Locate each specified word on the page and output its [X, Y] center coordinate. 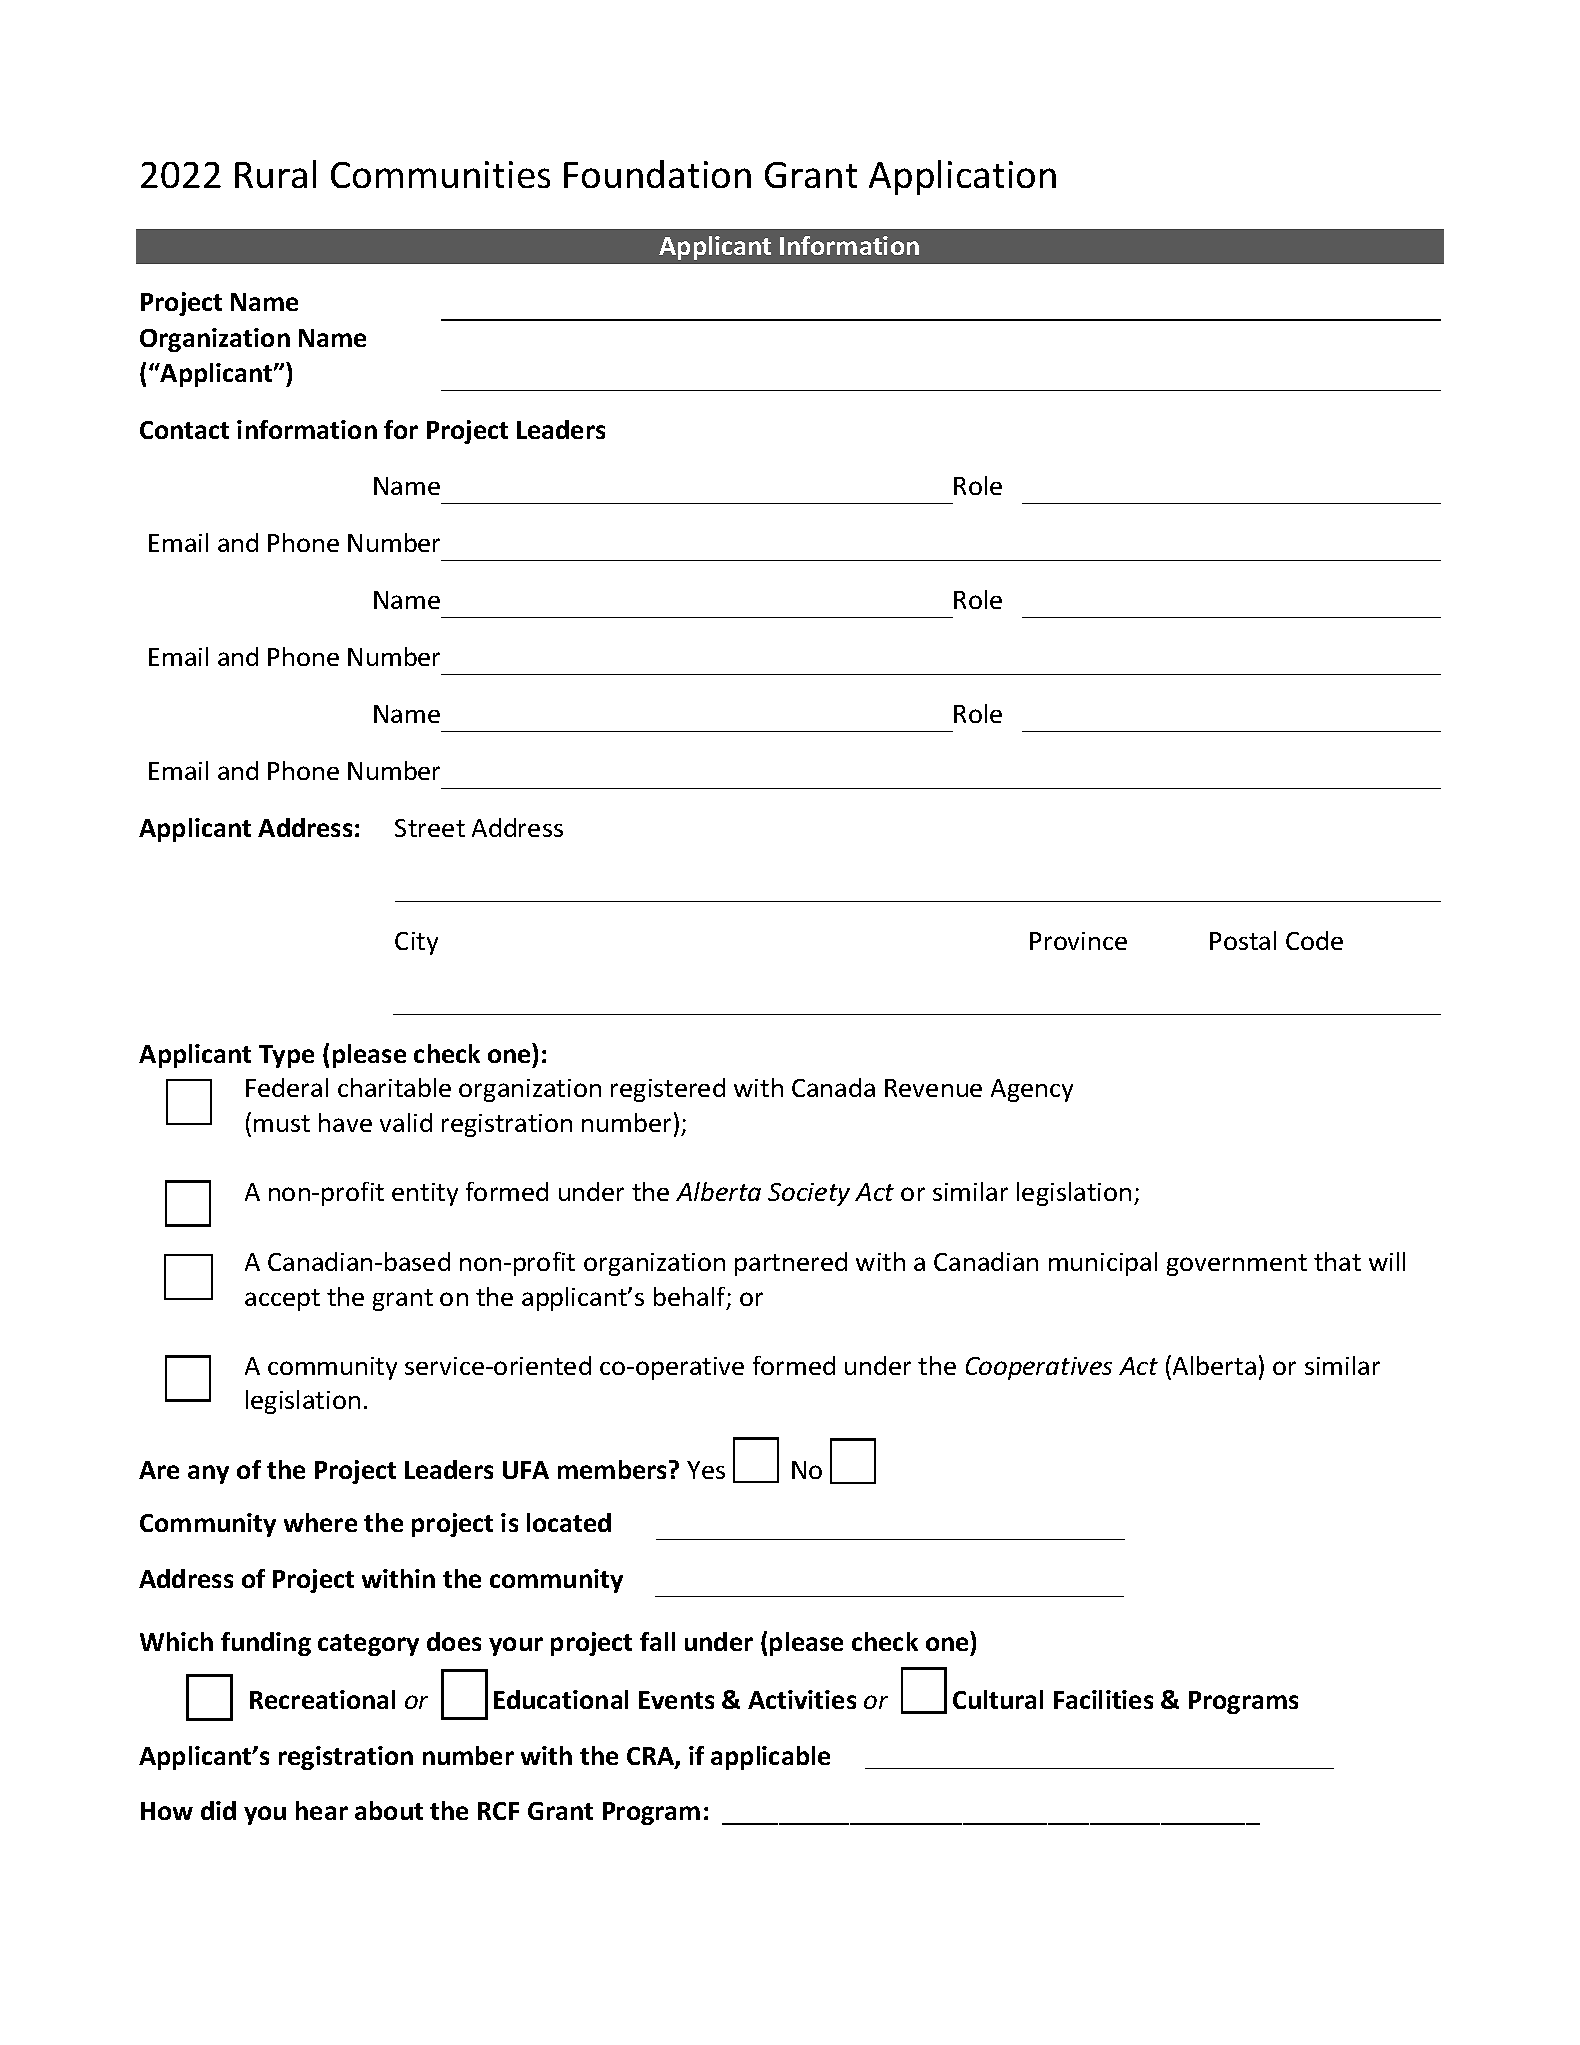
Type [286, 1056]
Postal [1243, 940]
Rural [275, 174]
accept [282, 1300]
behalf [691, 1298]
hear [322, 1810]
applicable [770, 1758]
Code [1314, 940]
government [1237, 1265]
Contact [184, 430]
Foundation [657, 174]
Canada [833, 1087]
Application [962, 177]
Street [430, 828]
